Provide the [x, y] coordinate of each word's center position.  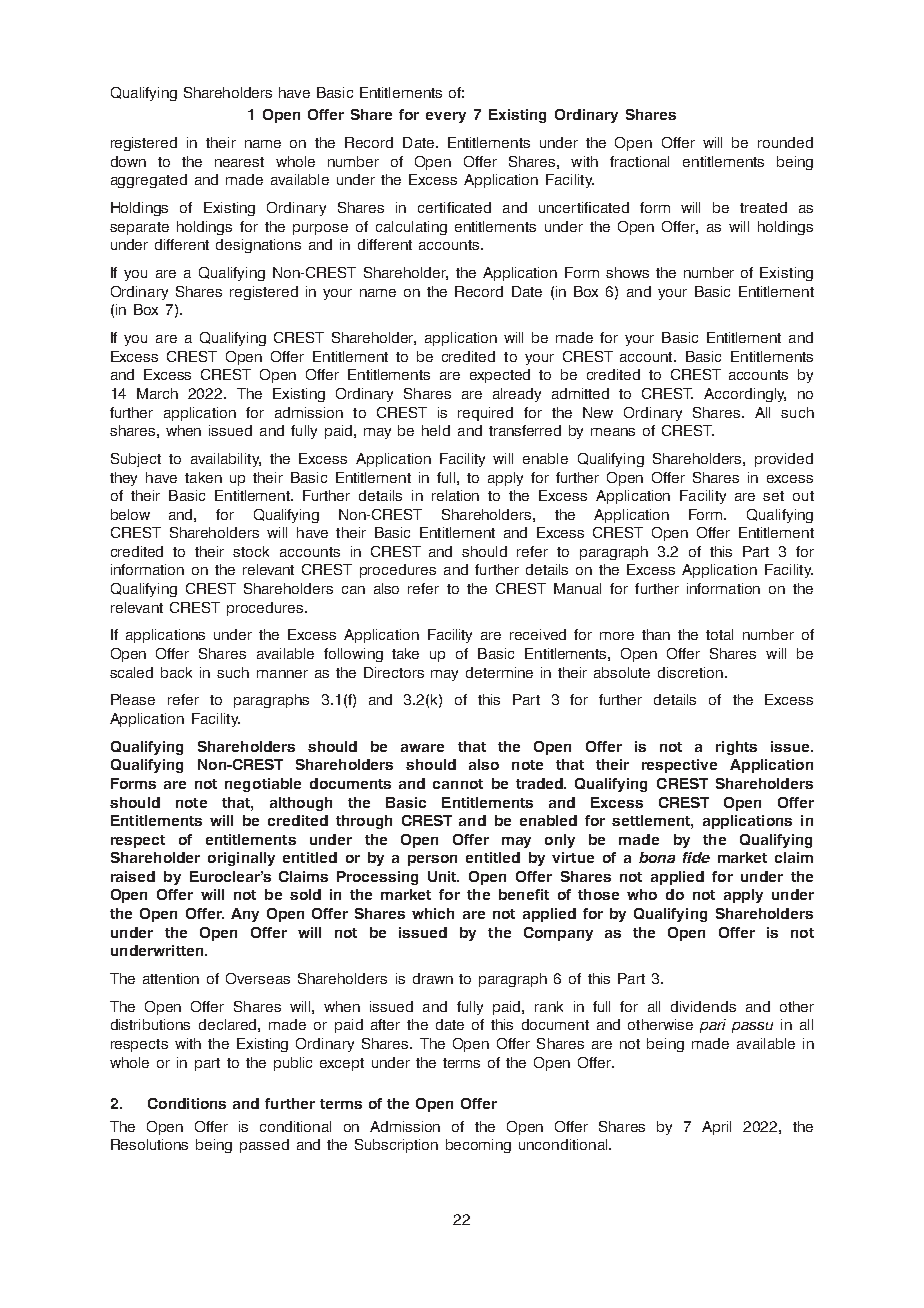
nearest [239, 162]
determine [499, 672]
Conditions [187, 1103]
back [176, 672]
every [446, 117]
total [719, 634]
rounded [785, 142]
